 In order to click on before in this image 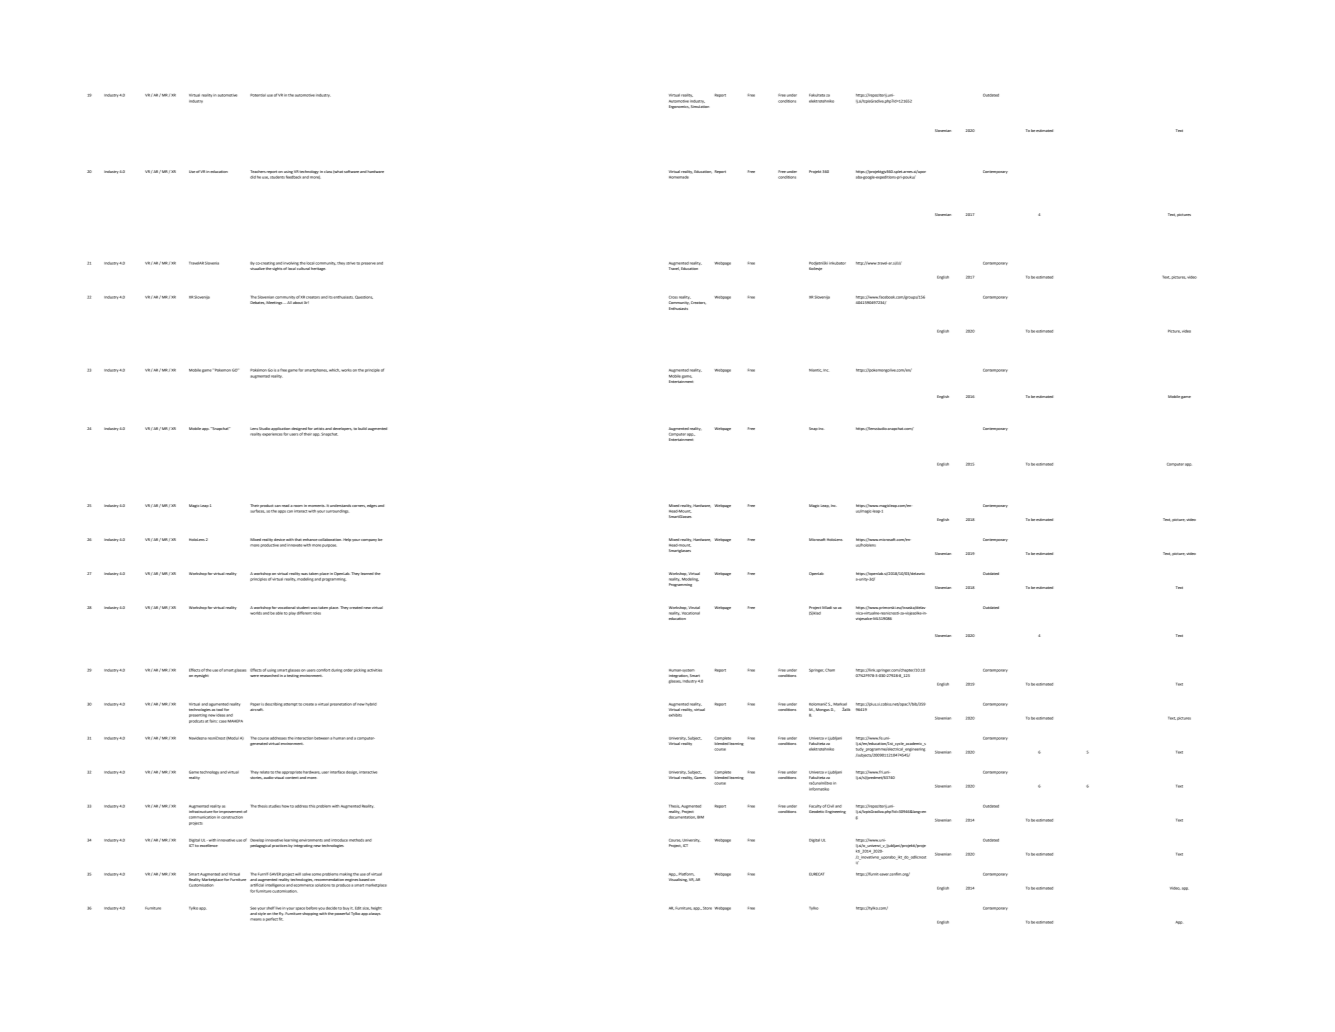, I will do `click(311, 908)`.
